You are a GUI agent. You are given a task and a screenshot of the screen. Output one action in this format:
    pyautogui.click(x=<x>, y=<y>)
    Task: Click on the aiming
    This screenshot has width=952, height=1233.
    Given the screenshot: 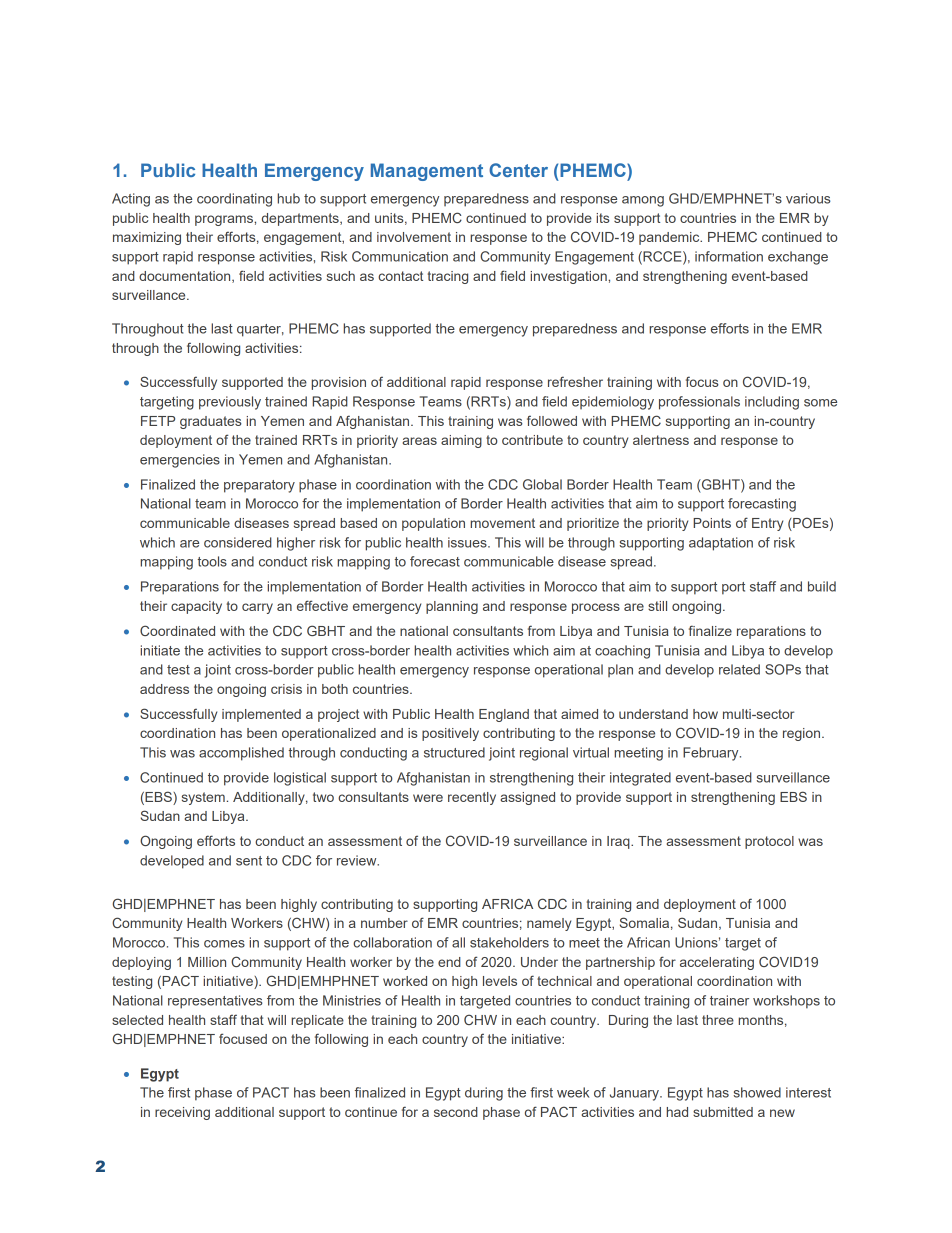 What is the action you would take?
    pyautogui.click(x=461, y=441)
